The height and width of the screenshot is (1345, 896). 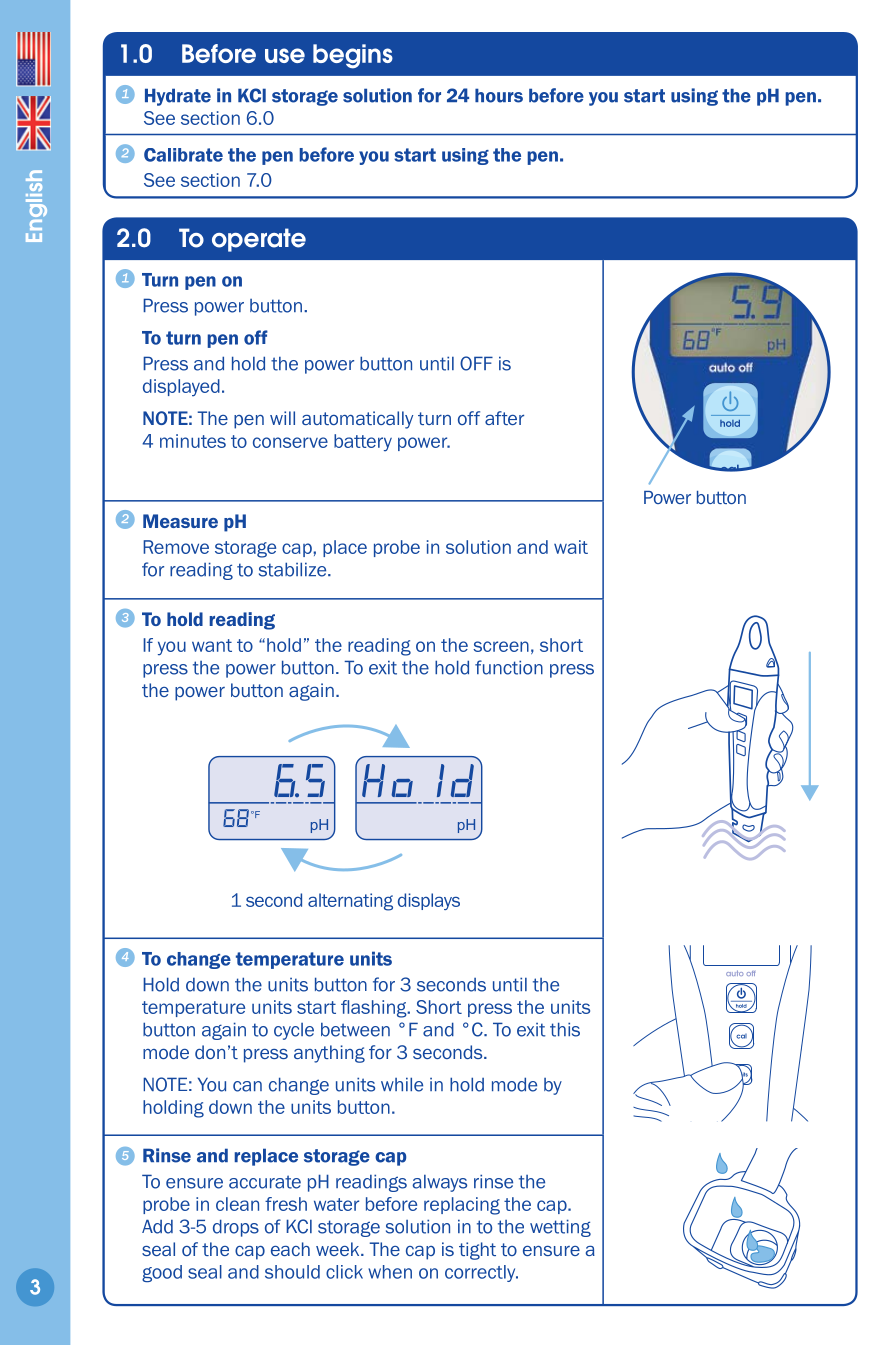 What do you see at coordinates (236, 1228) in the screenshot?
I see `drops` at bounding box center [236, 1228].
